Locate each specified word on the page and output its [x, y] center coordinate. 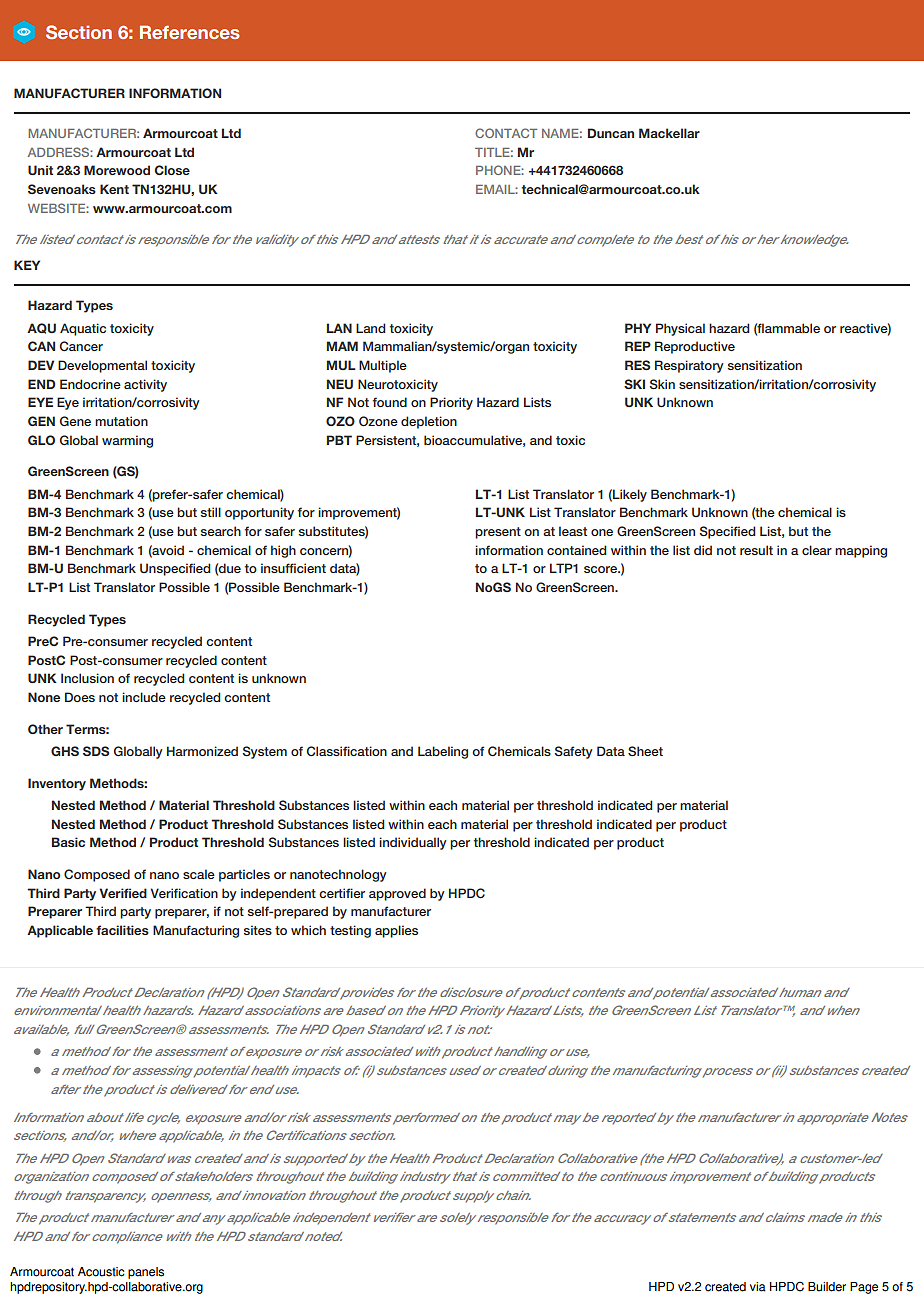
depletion [429, 422]
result [756, 550]
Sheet [645, 751]
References [189, 32]
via [758, 1287]
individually [413, 843]
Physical [680, 329]
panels [146, 1273]
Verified [123, 893]
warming [127, 441]
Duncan [611, 133]
